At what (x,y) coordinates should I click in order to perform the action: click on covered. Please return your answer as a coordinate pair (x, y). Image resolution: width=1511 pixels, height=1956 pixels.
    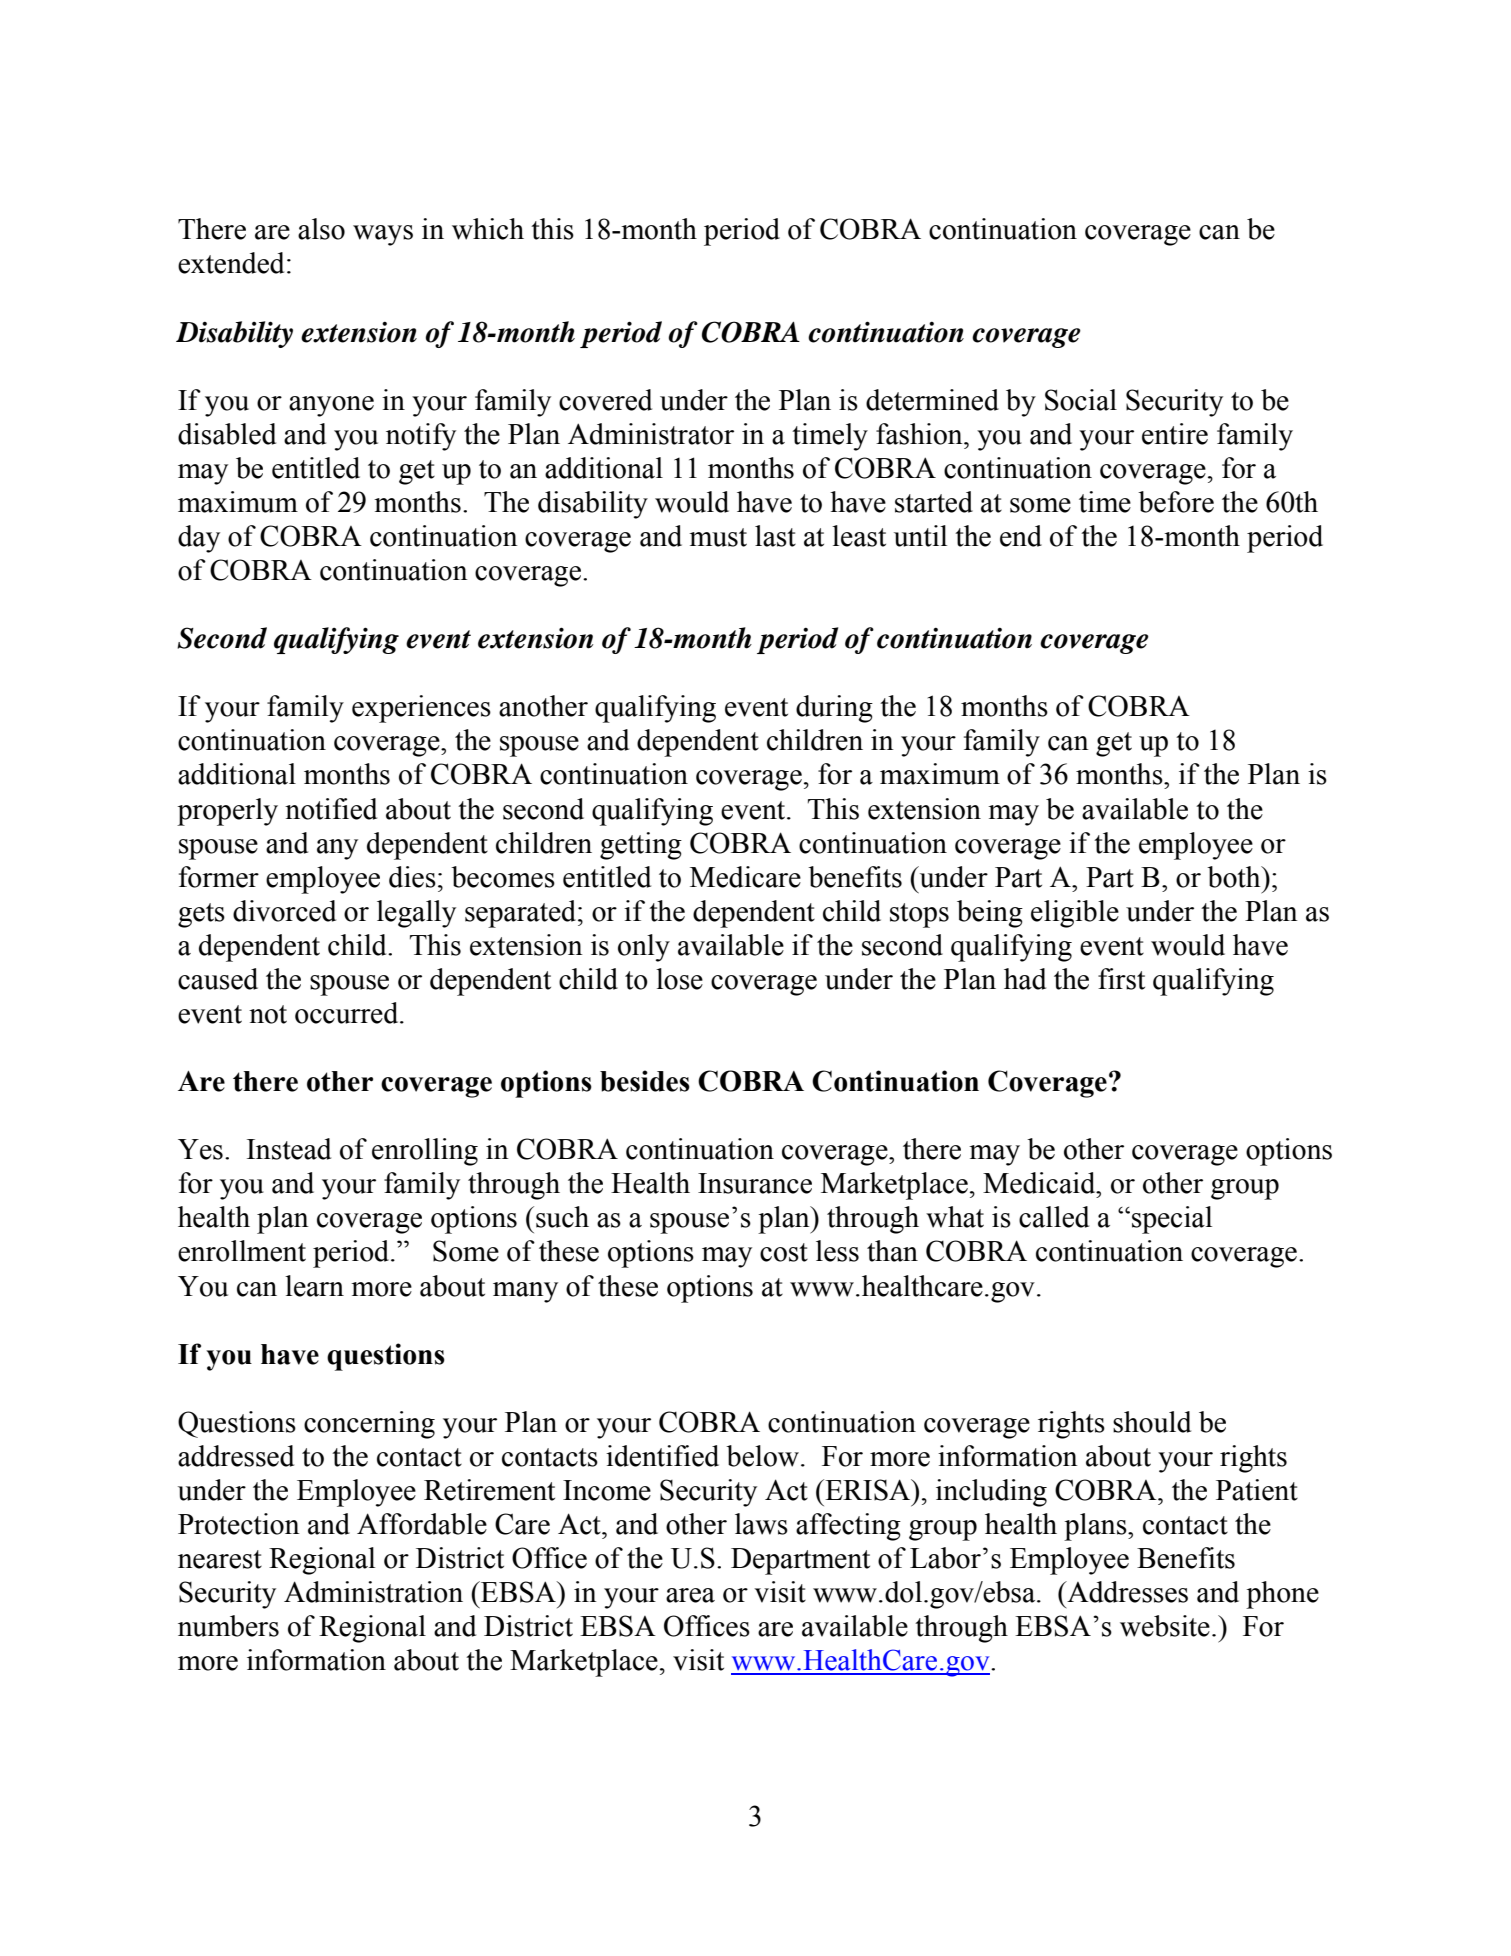
    Looking at the image, I should click on (605, 400).
